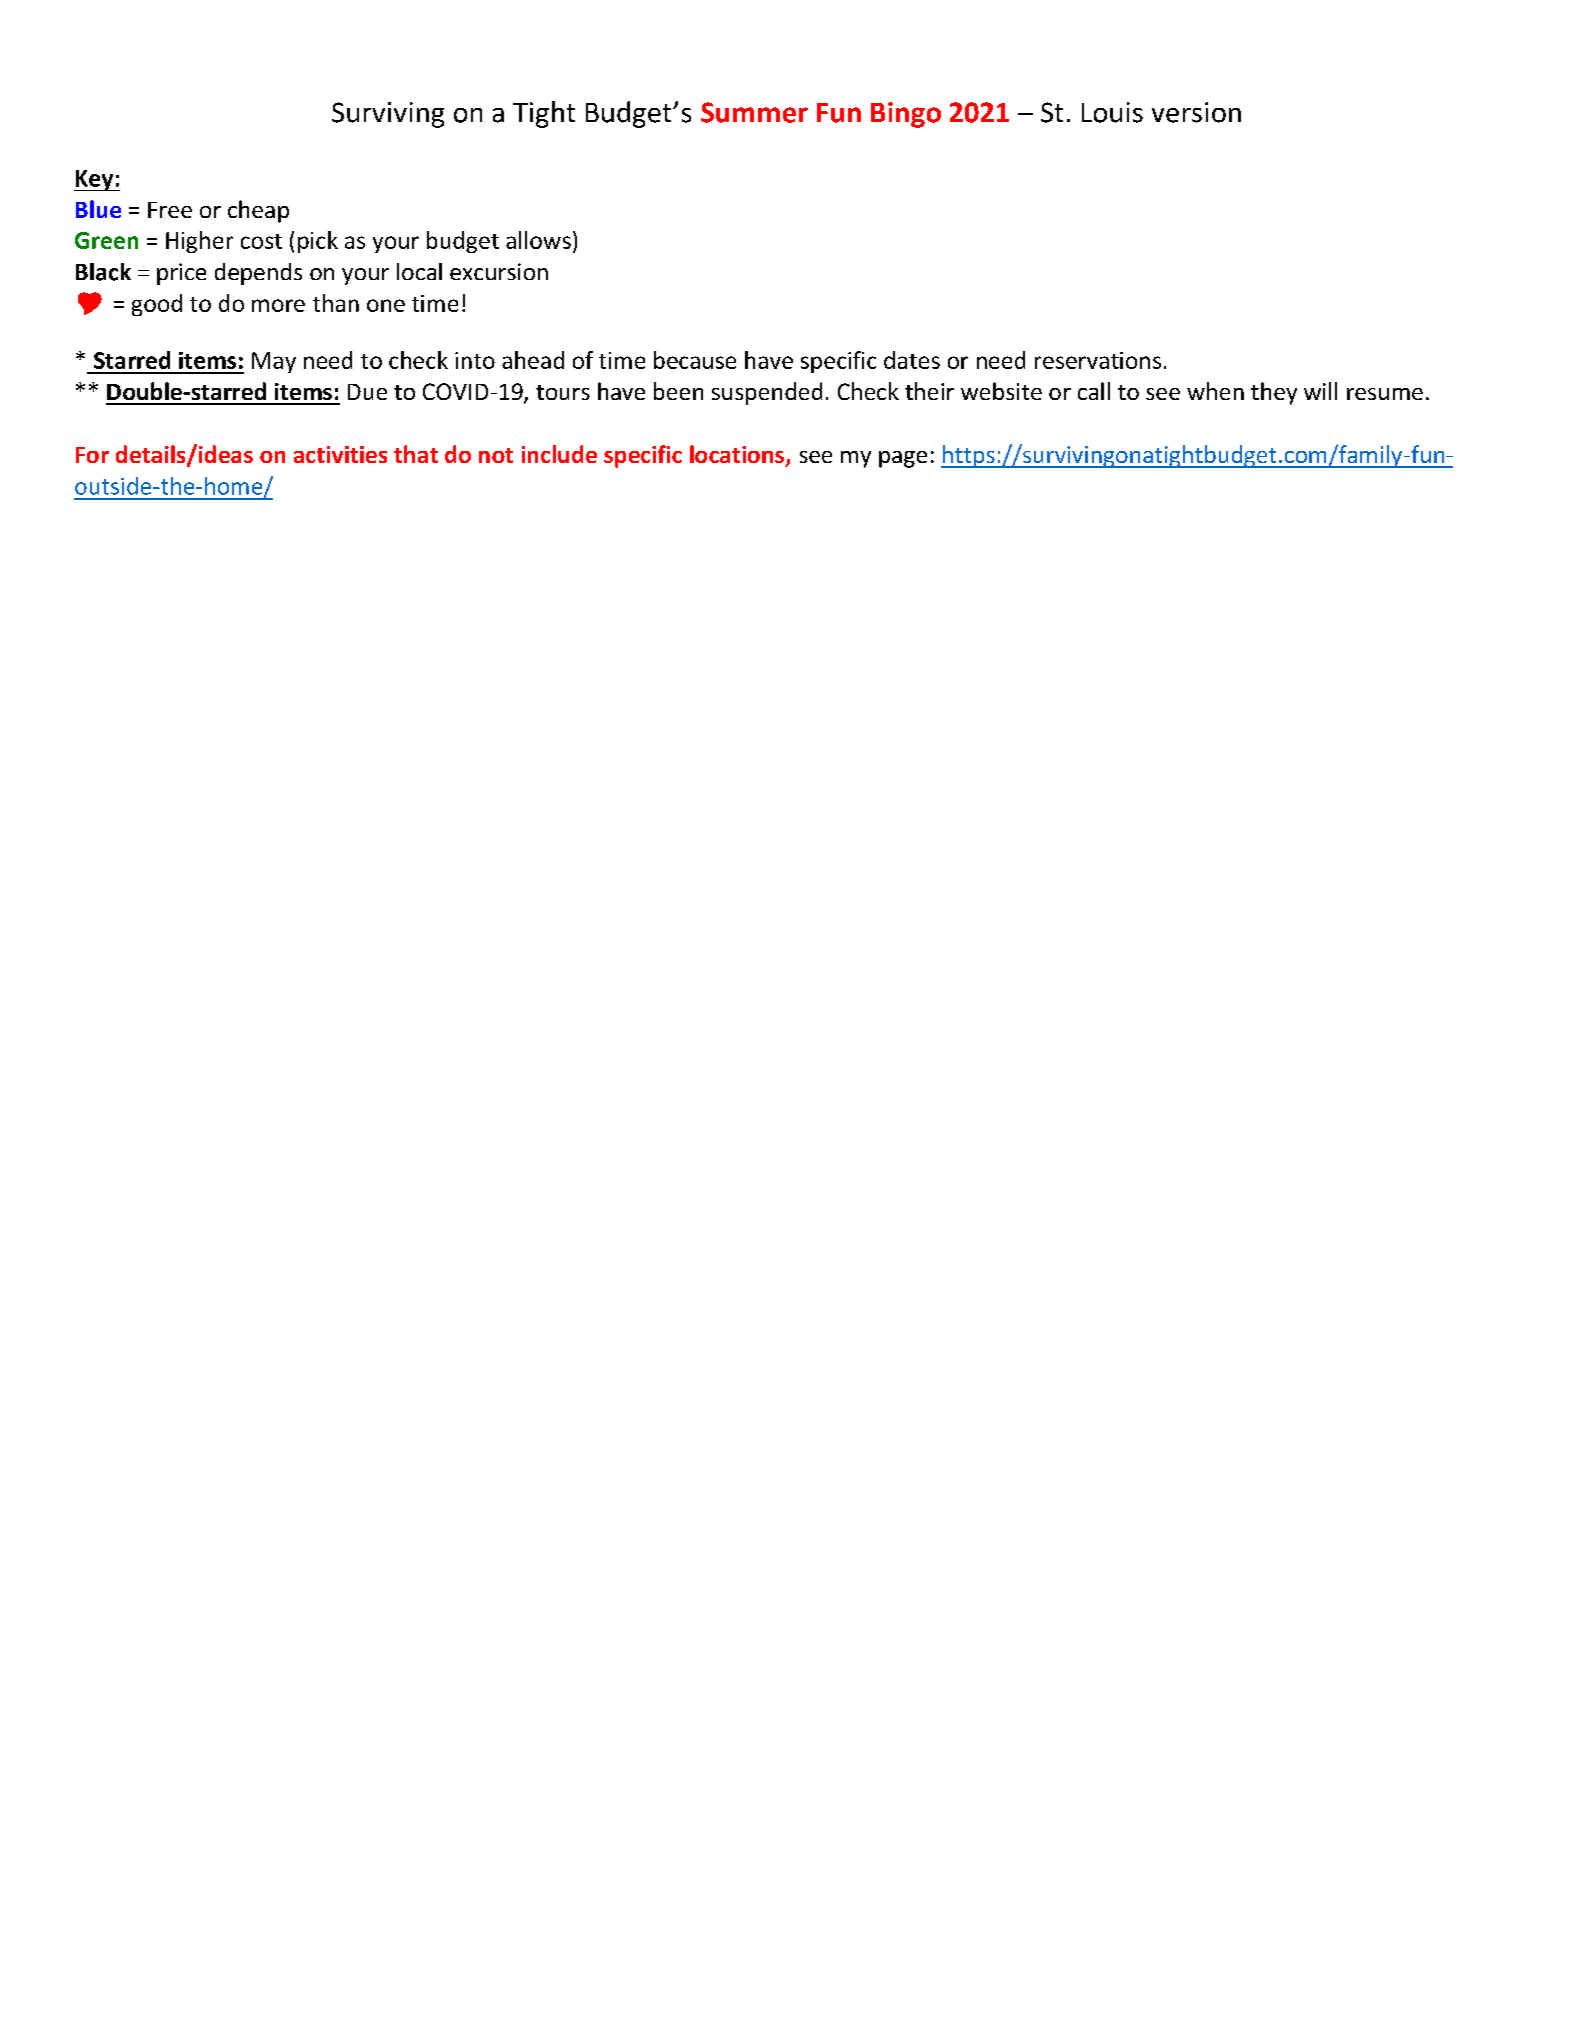 The height and width of the screenshot is (2037, 1574). Describe the element at coordinates (538, 240) in the screenshot. I see `allows` at that location.
